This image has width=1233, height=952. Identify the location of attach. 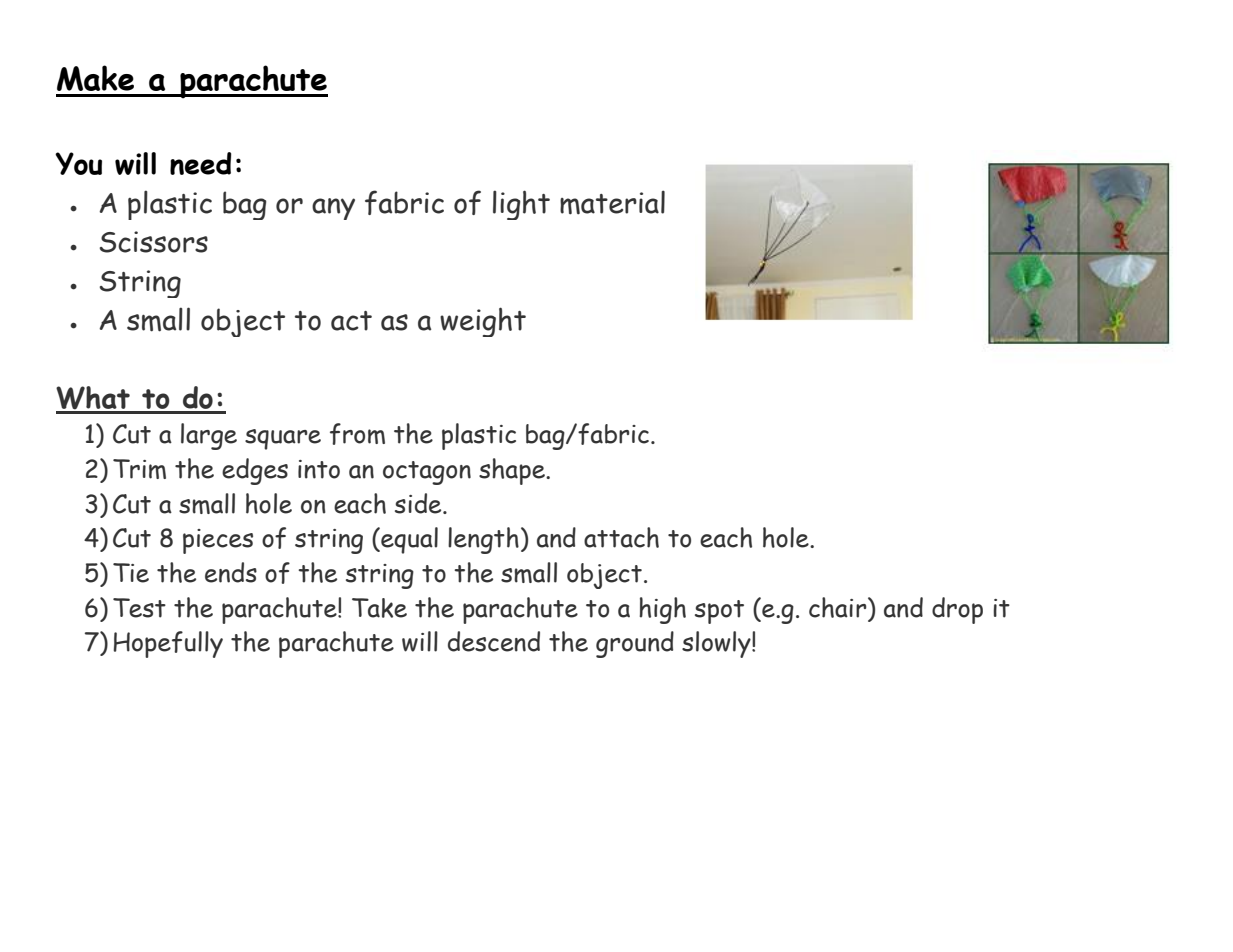
(621, 537).
